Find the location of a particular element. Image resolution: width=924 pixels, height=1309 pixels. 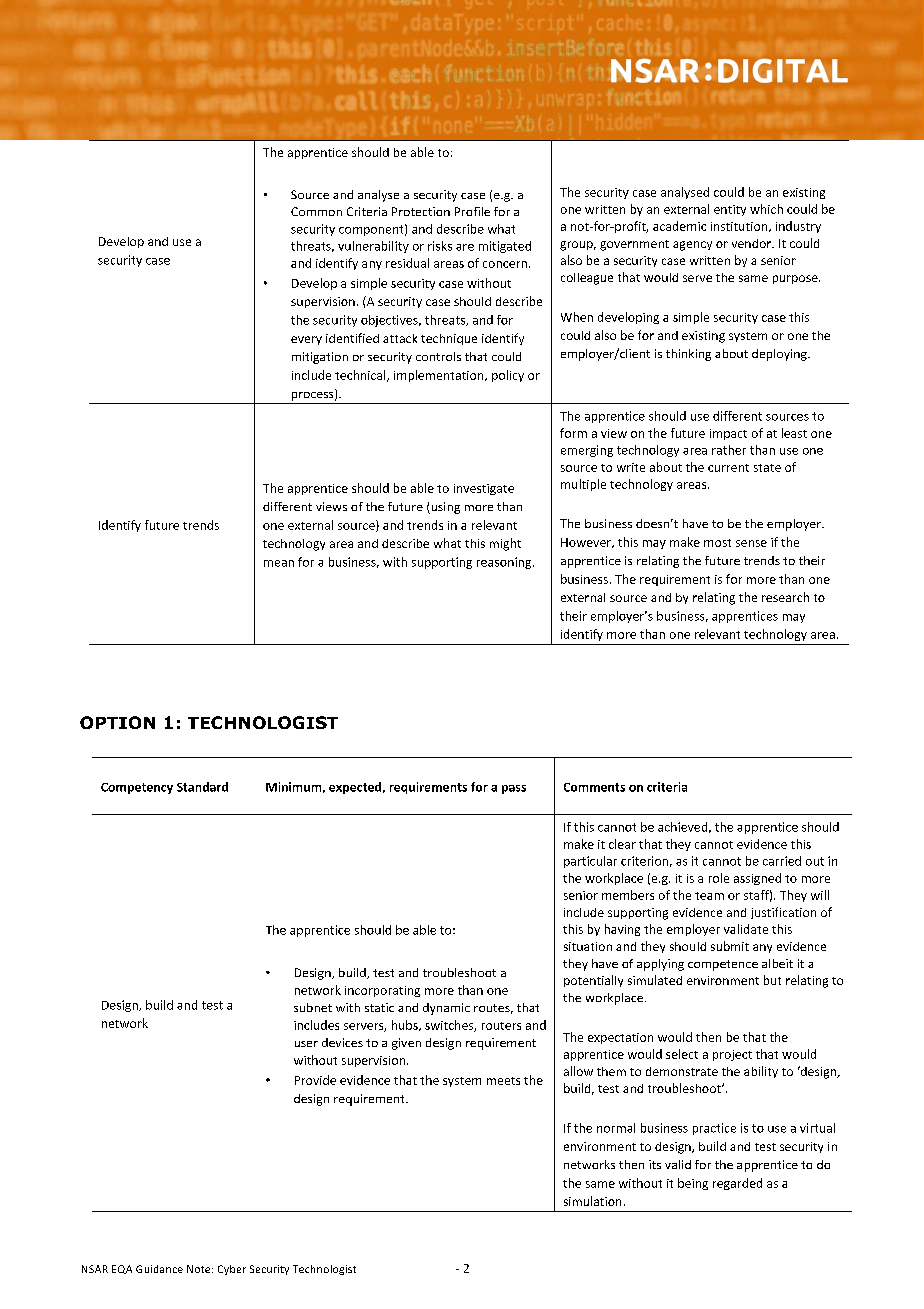

vendor is located at coordinates (752, 243).
